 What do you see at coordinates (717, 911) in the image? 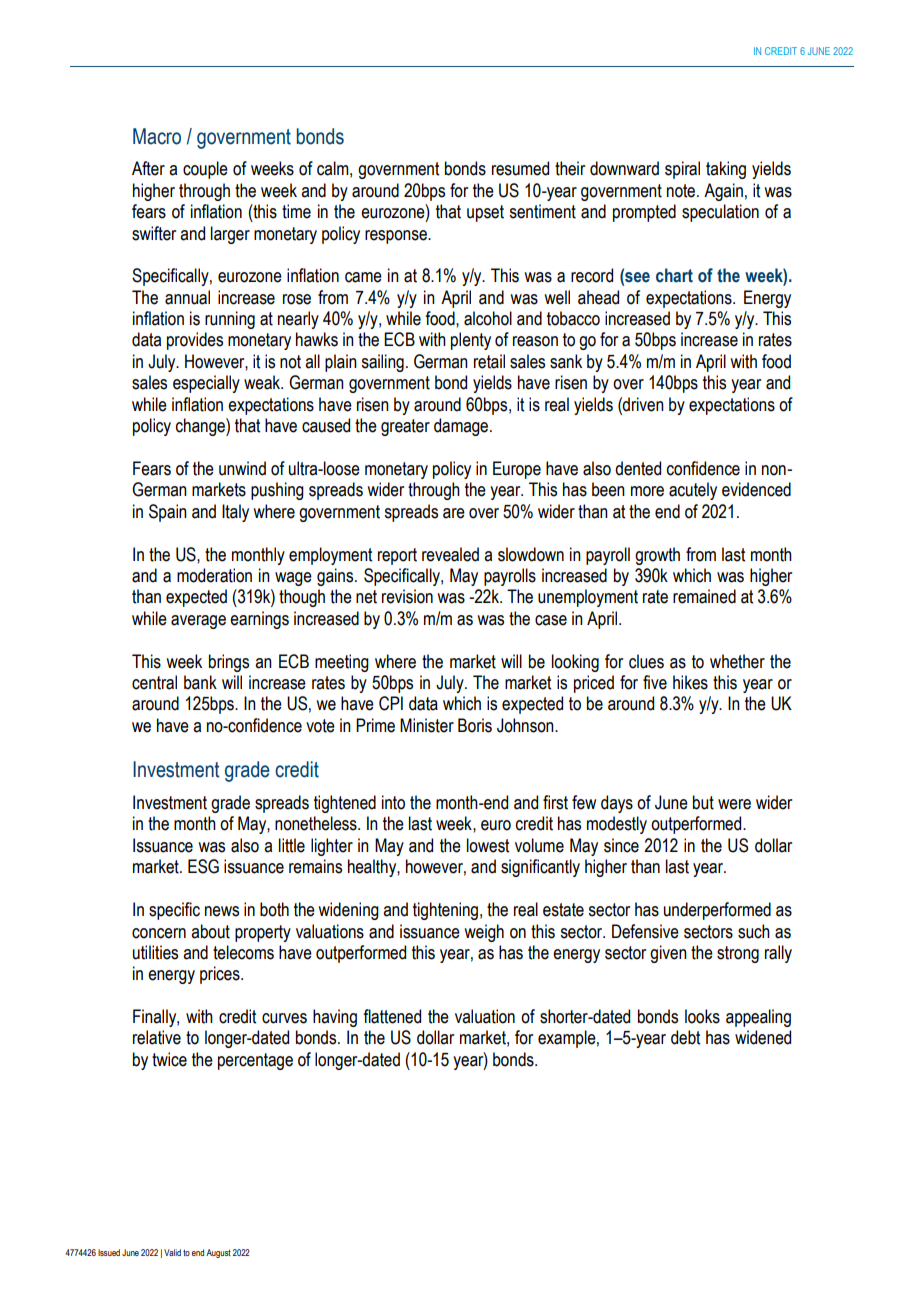
I see `underperformed` at bounding box center [717, 911].
